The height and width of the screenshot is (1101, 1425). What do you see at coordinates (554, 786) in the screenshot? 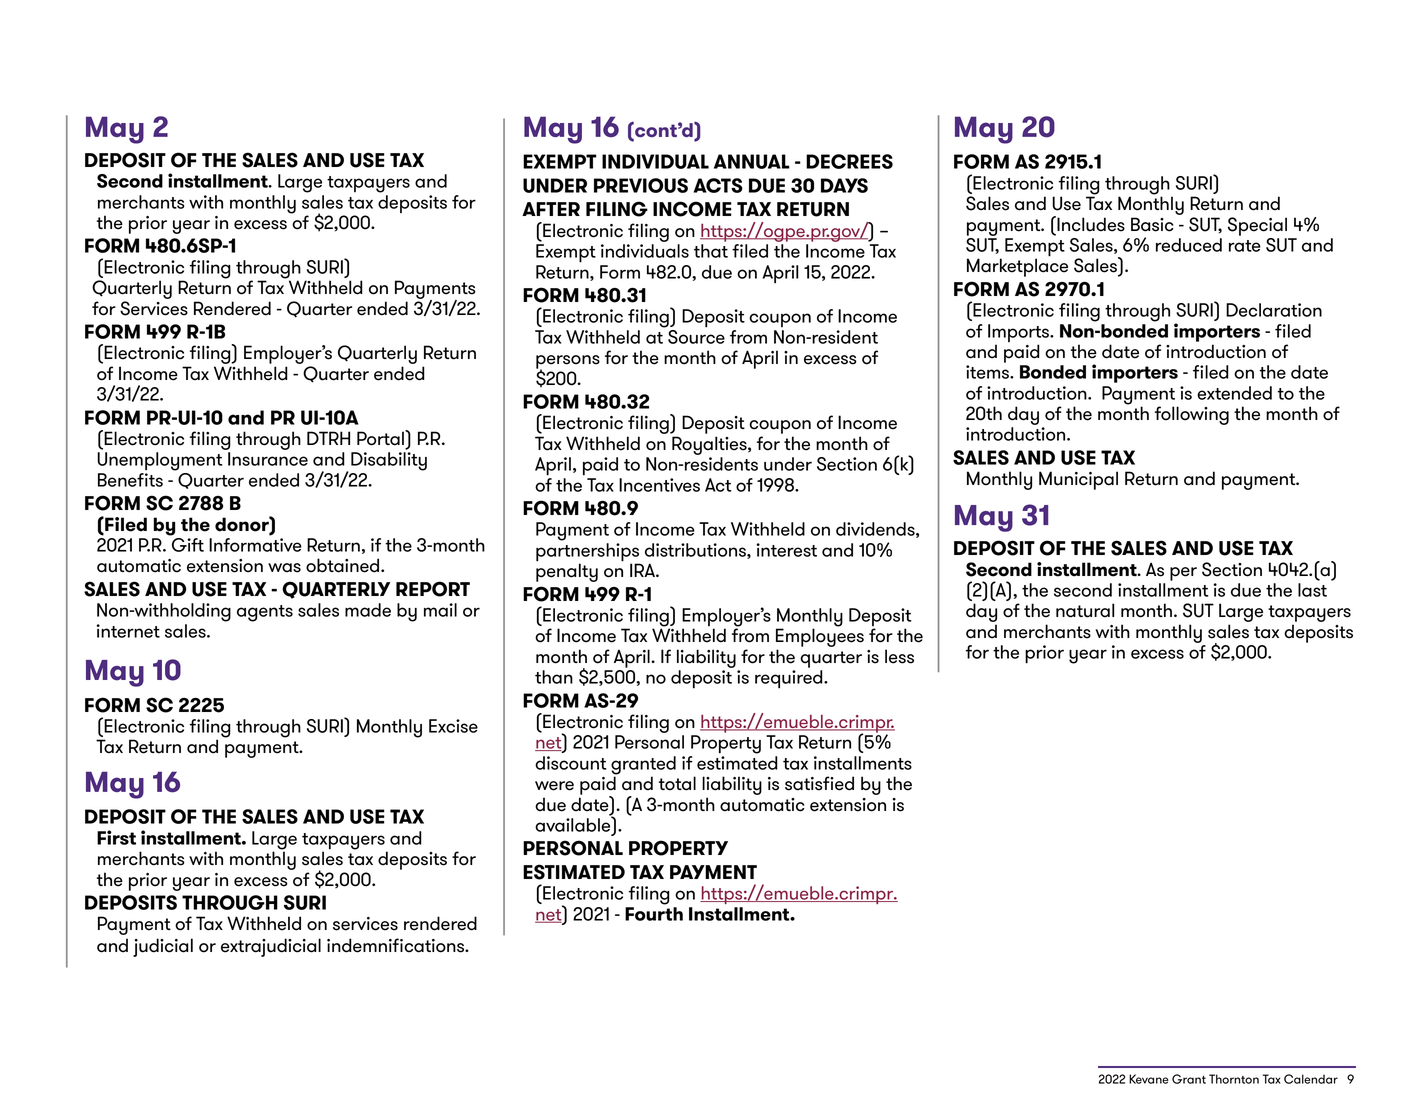
I see `were` at bounding box center [554, 786].
